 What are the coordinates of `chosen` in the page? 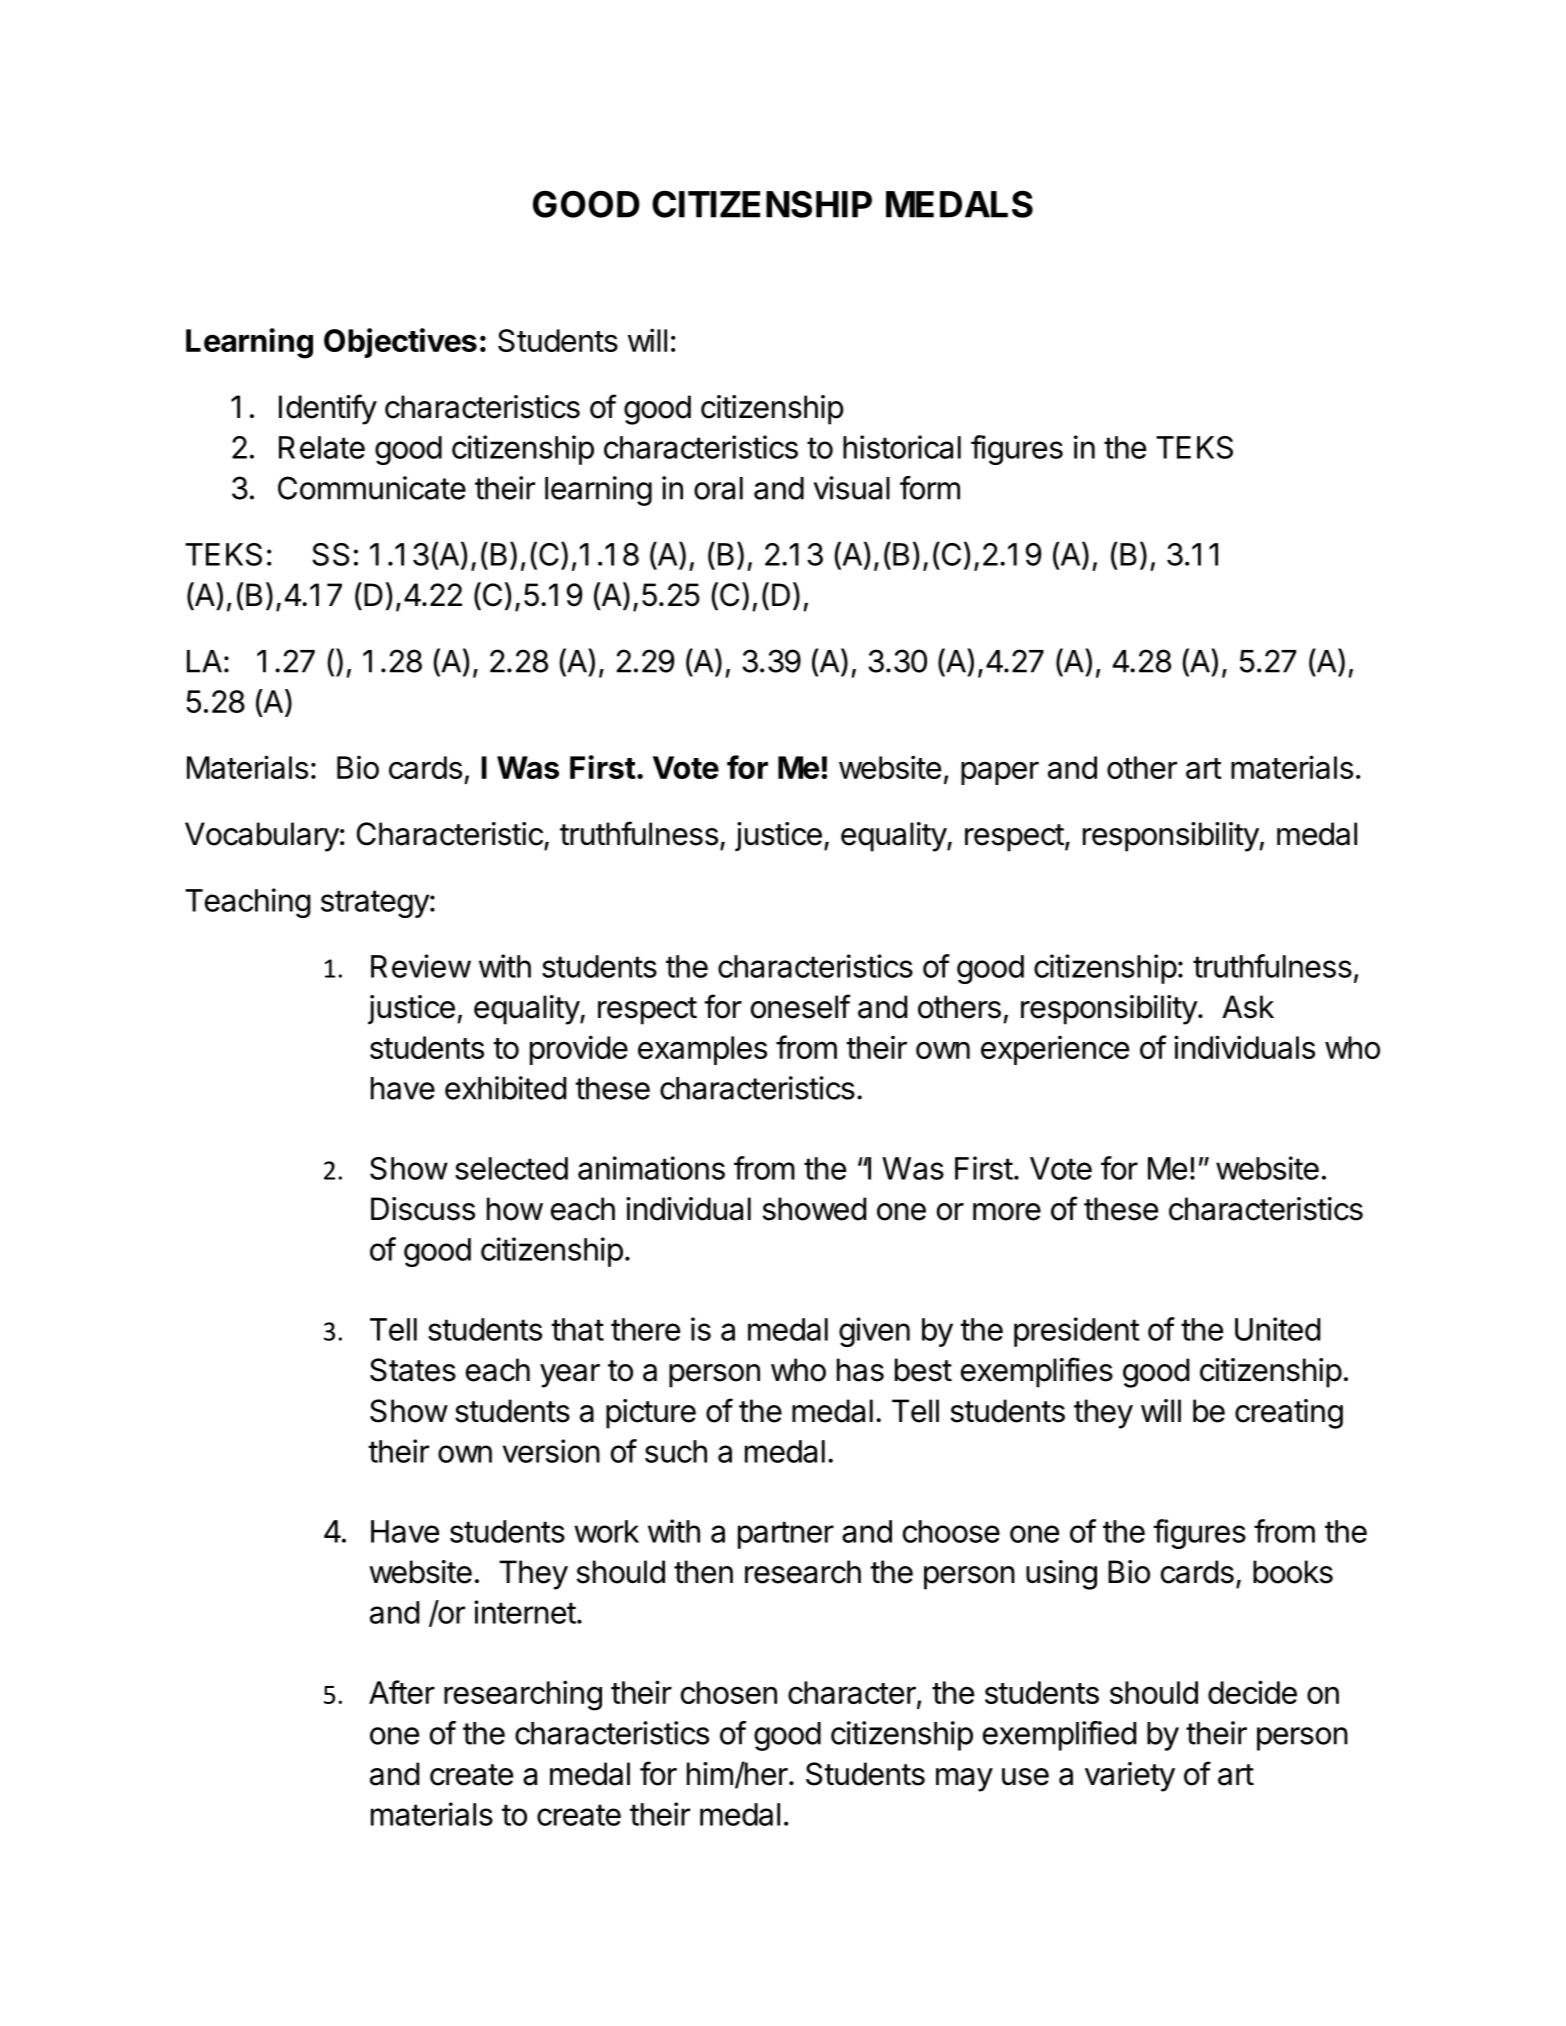 It's located at (729, 1692).
